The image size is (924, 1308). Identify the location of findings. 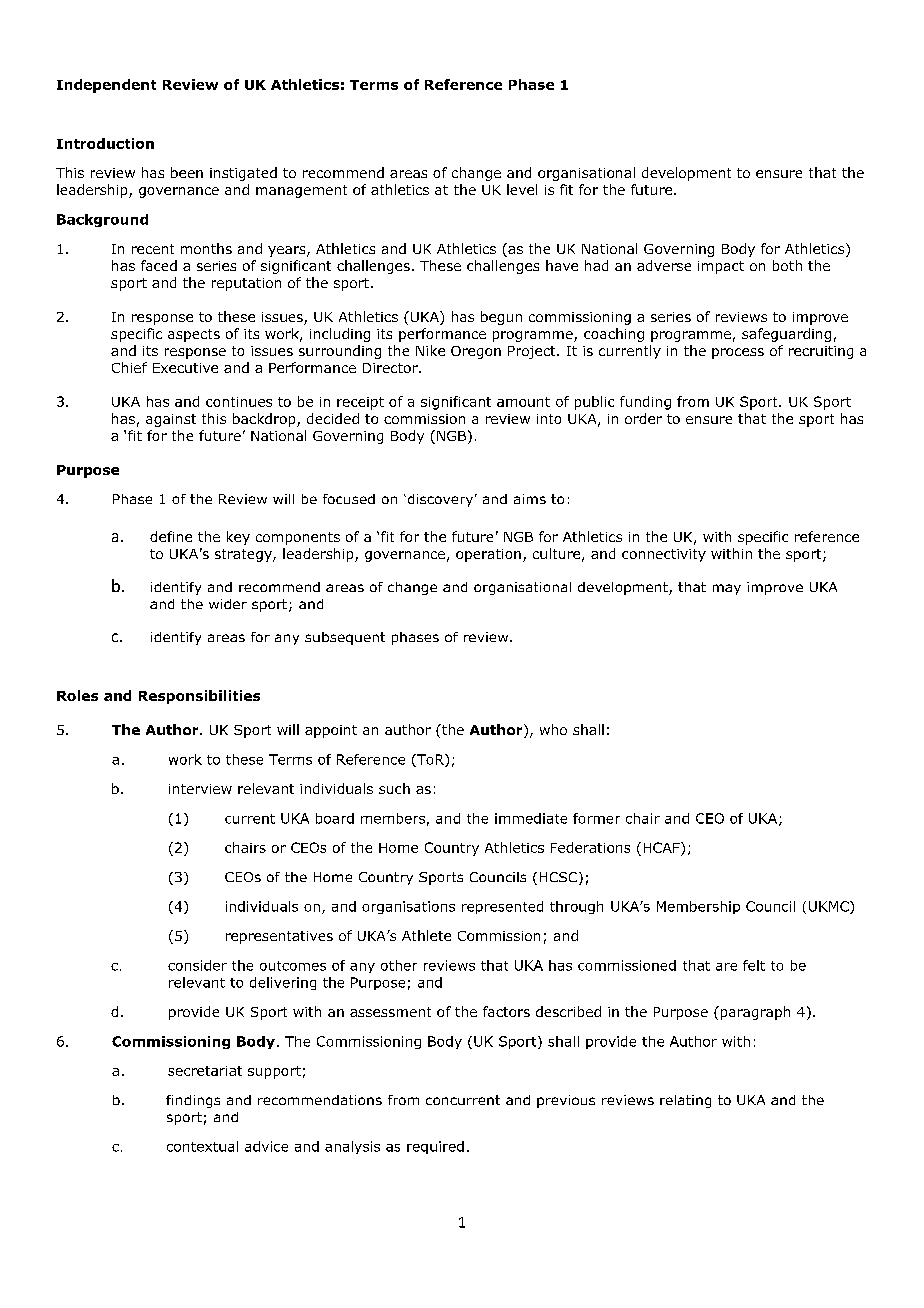
(193, 1101).
